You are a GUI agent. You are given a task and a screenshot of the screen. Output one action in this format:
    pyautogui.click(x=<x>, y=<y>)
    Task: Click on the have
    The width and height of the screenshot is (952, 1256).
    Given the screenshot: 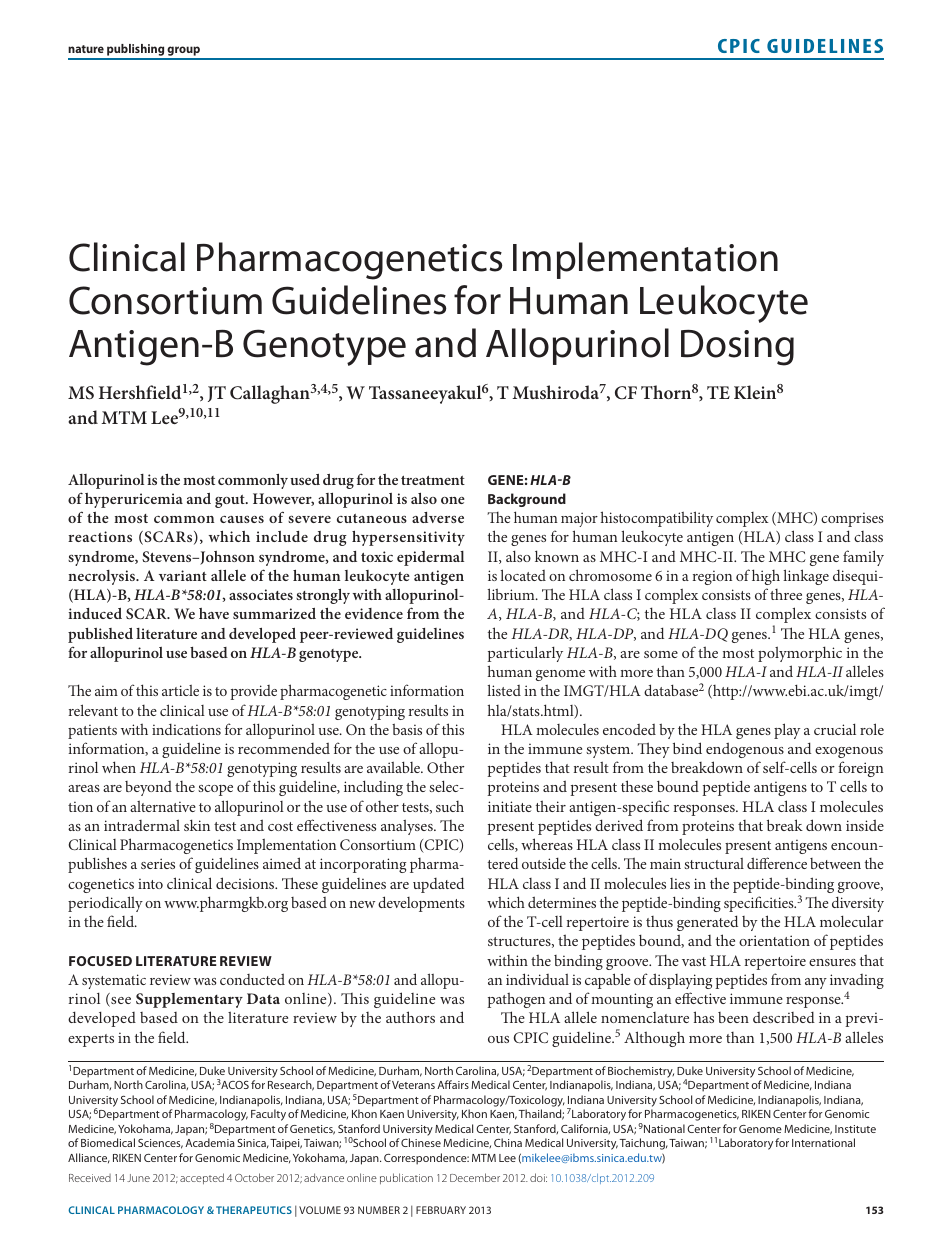 What is the action you would take?
    pyautogui.click(x=214, y=613)
